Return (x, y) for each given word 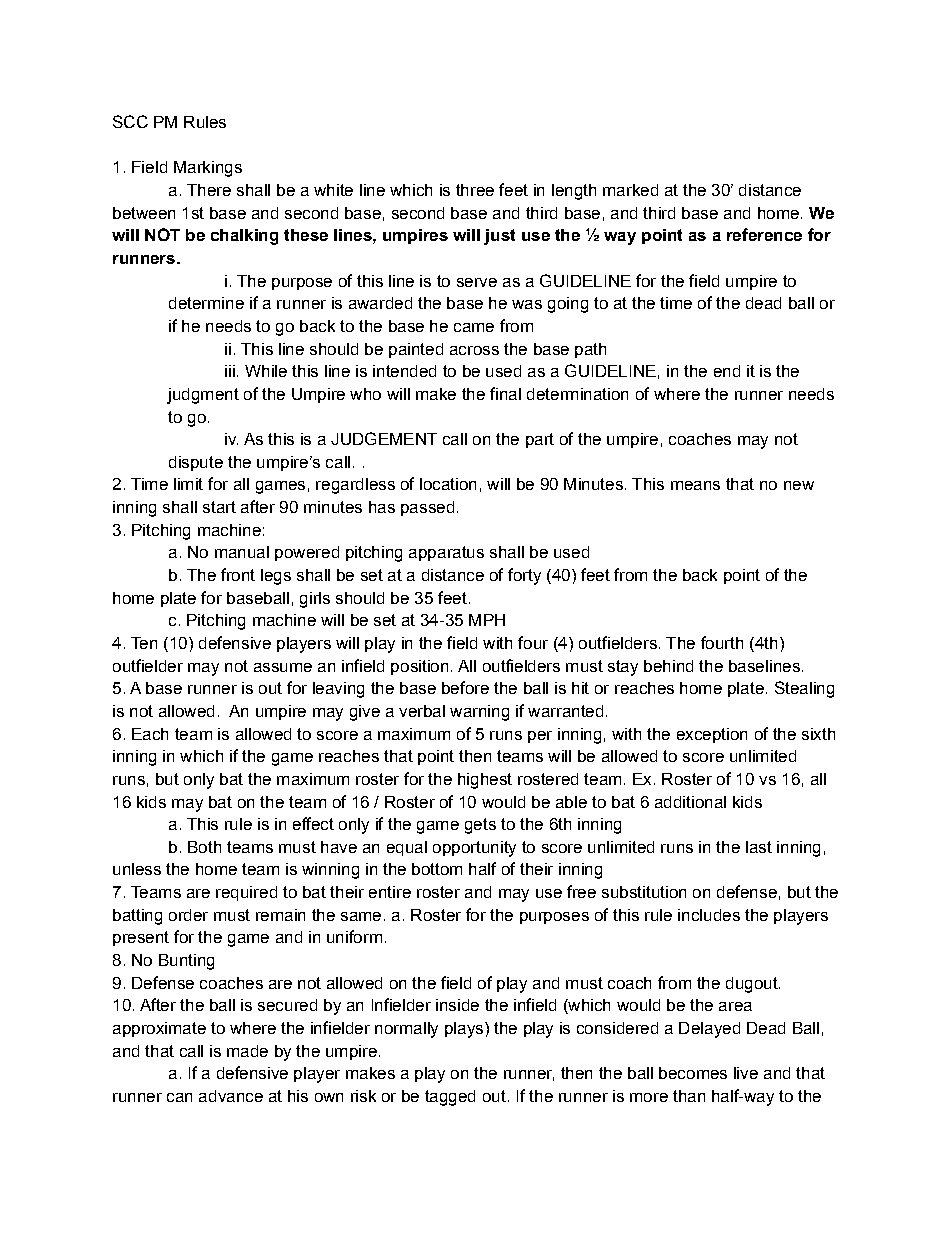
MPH (487, 620)
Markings (208, 169)
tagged (450, 1098)
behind (668, 666)
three (475, 190)
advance (231, 1096)
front (238, 574)
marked (630, 190)
